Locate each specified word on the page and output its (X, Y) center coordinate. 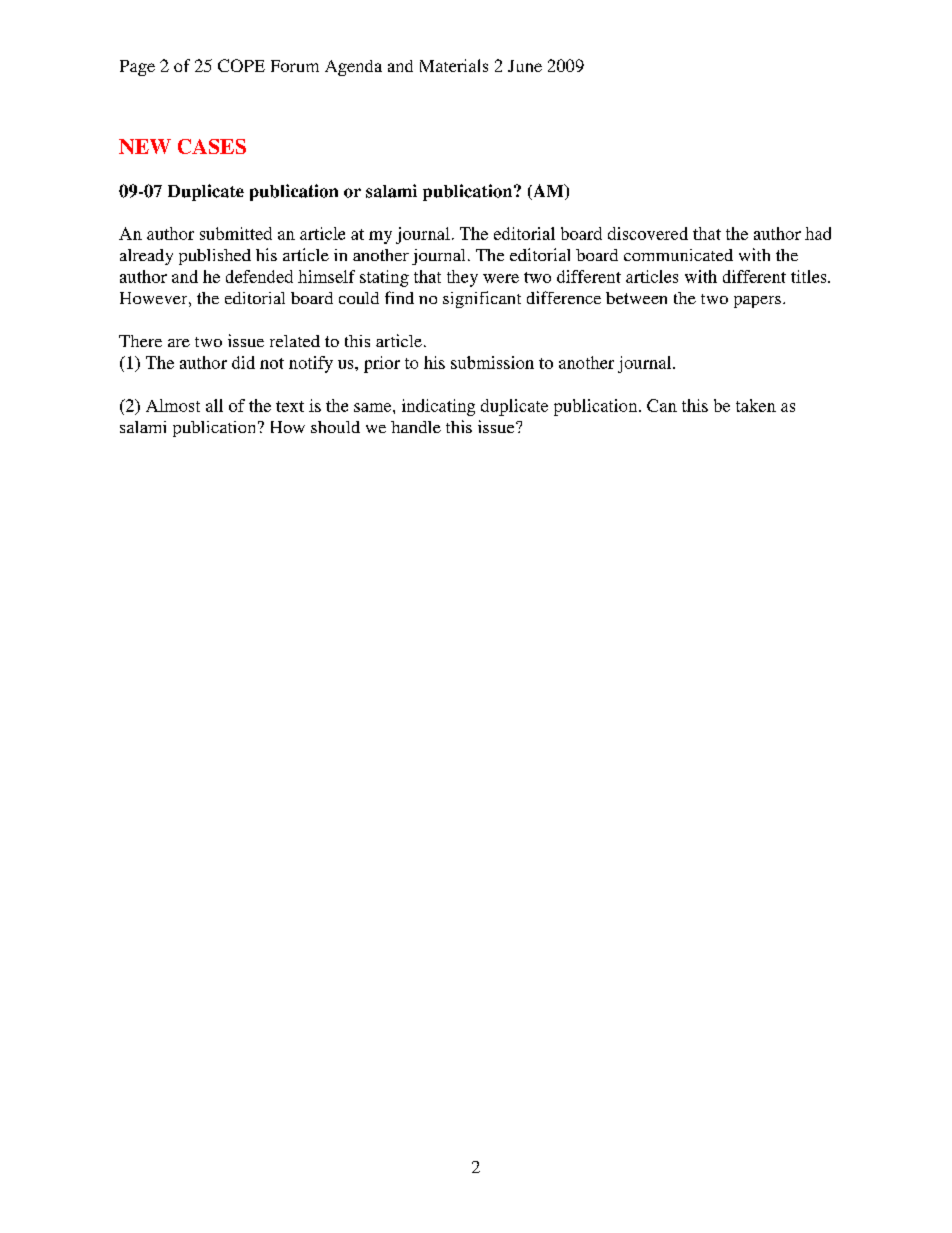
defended (259, 276)
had (818, 233)
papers (757, 302)
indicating (438, 407)
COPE (241, 65)
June (525, 66)
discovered (648, 233)
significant (482, 299)
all (214, 405)
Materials (454, 65)
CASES (212, 146)
